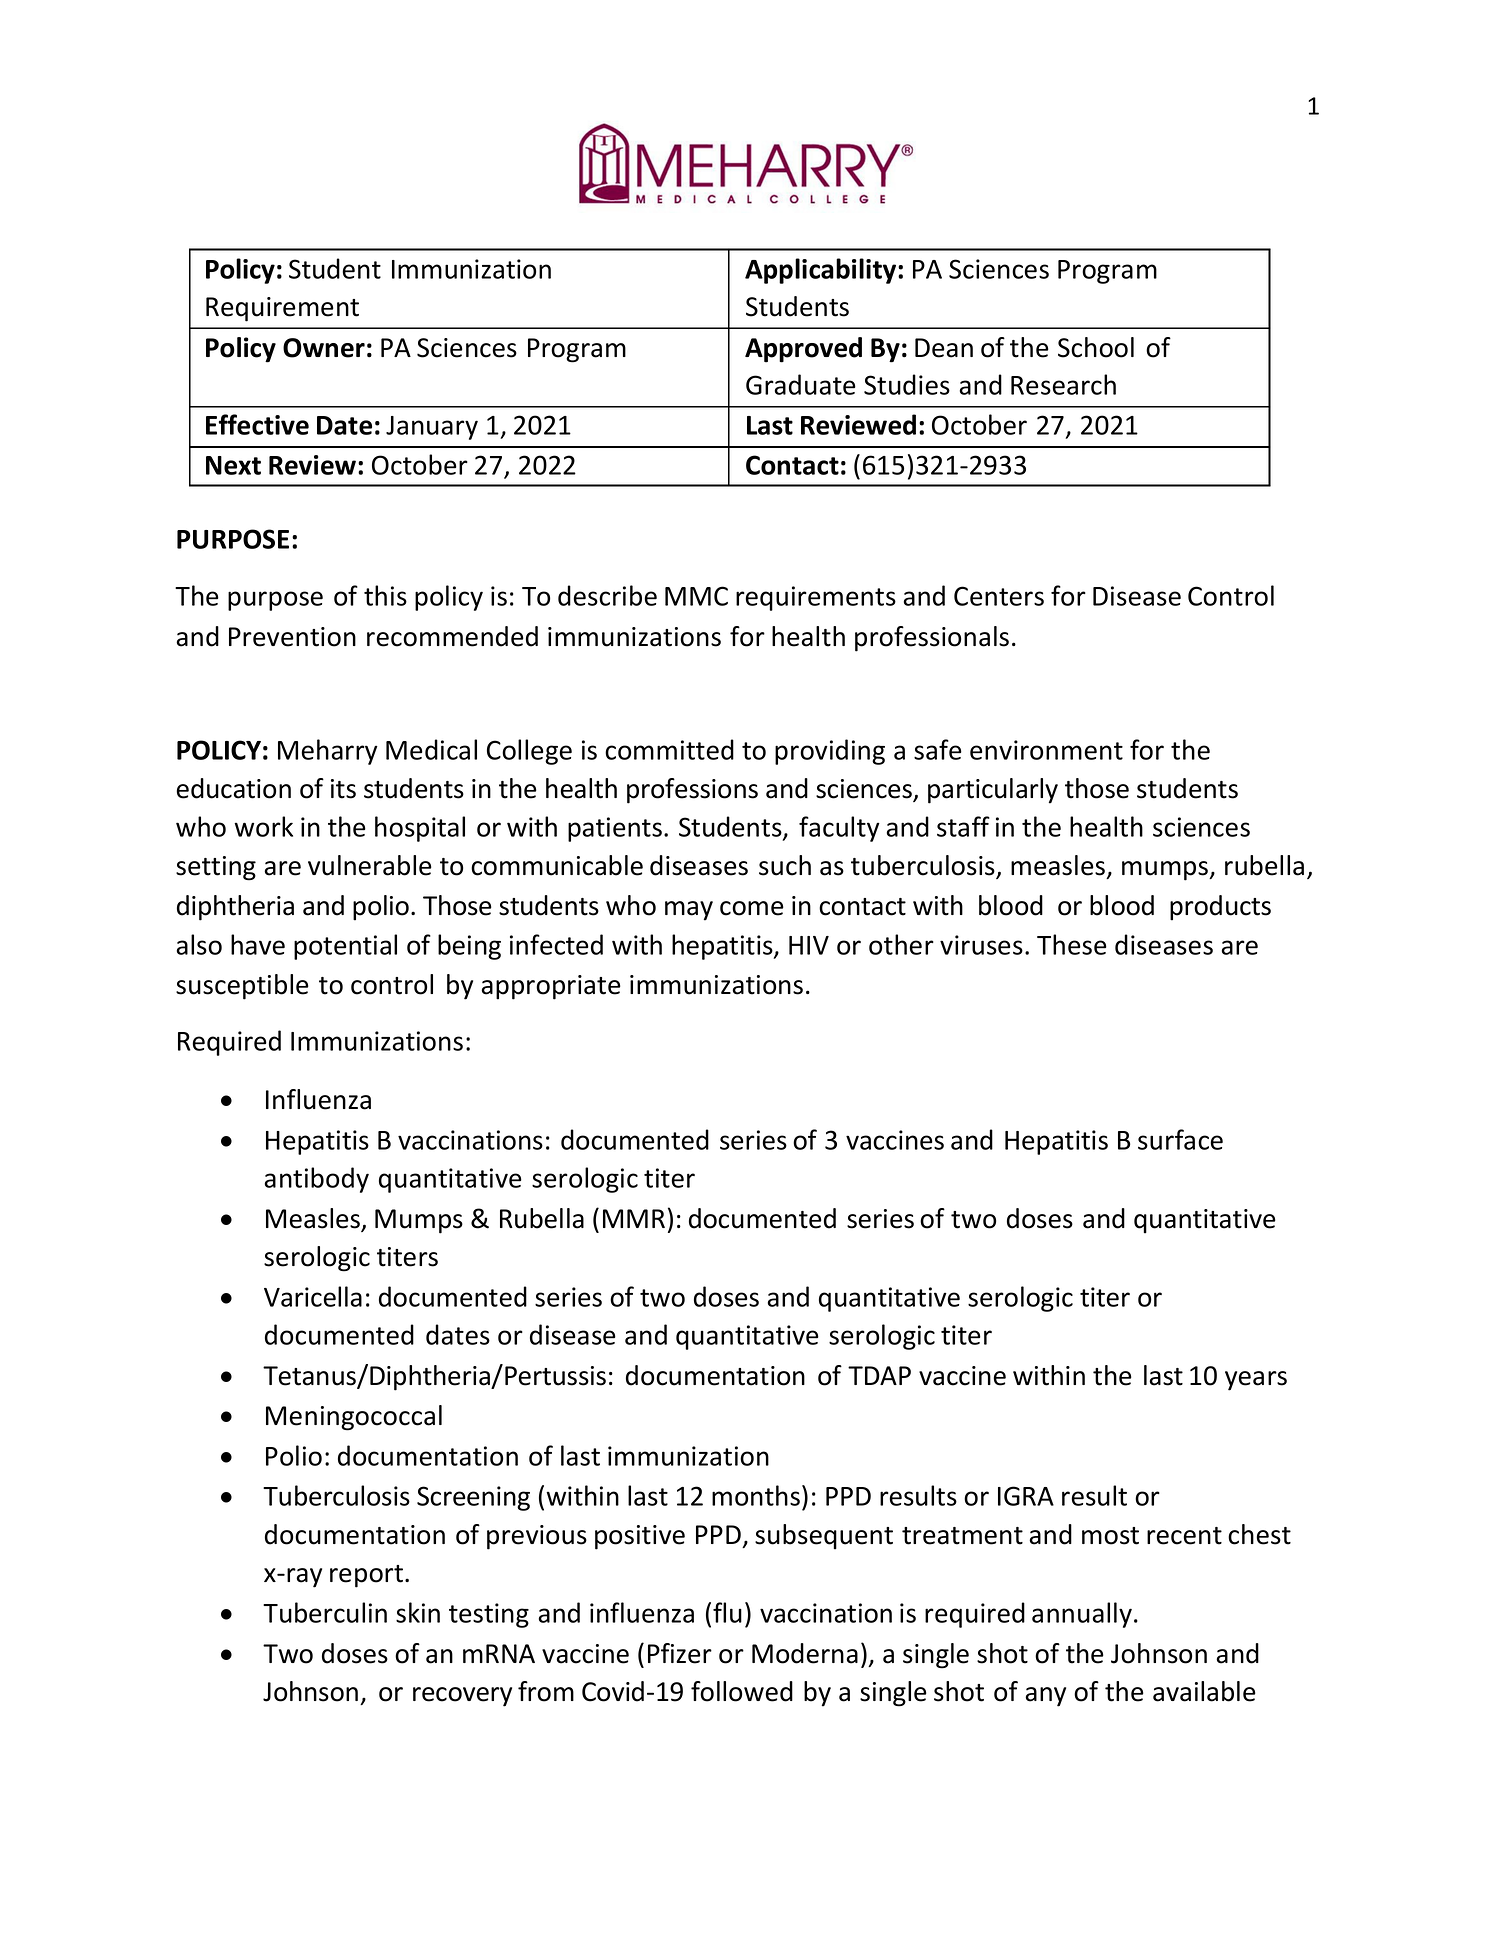 The image size is (1494, 1933). I want to click on such, so click(785, 865).
